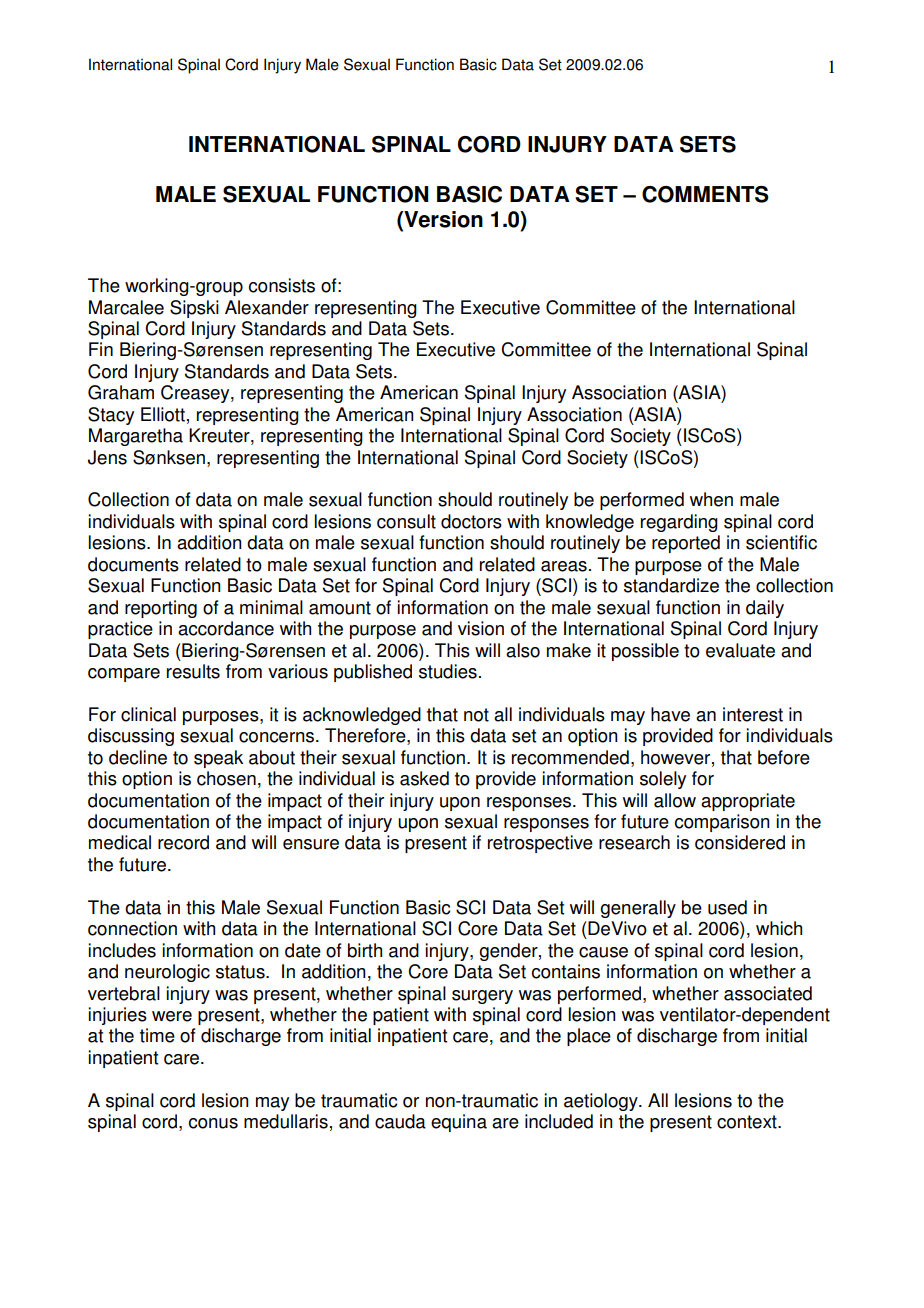  Describe the element at coordinates (559, 1121) in the screenshot. I see `included` at that location.
